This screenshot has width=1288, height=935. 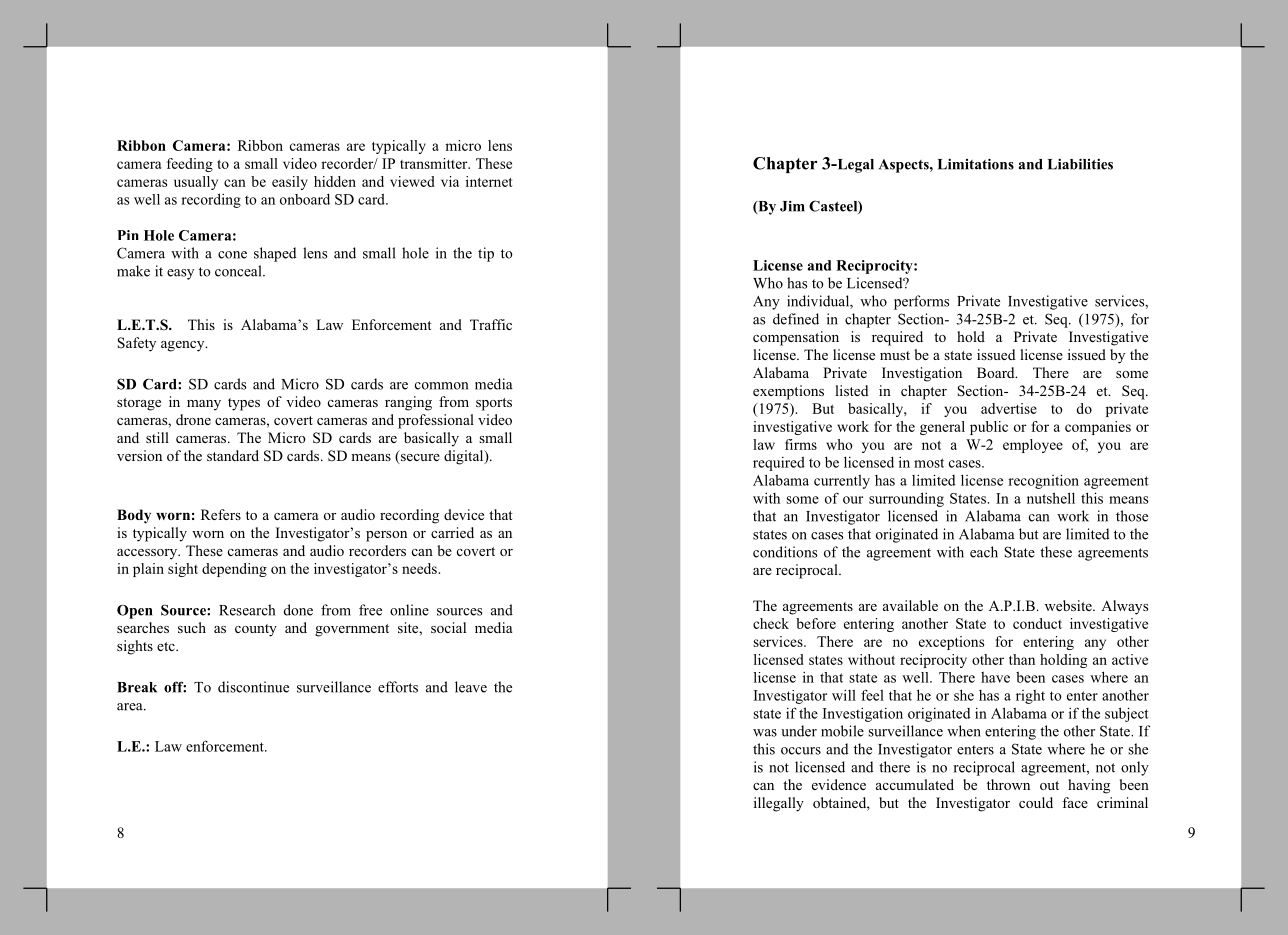 I want to click on check, so click(x=771, y=623).
